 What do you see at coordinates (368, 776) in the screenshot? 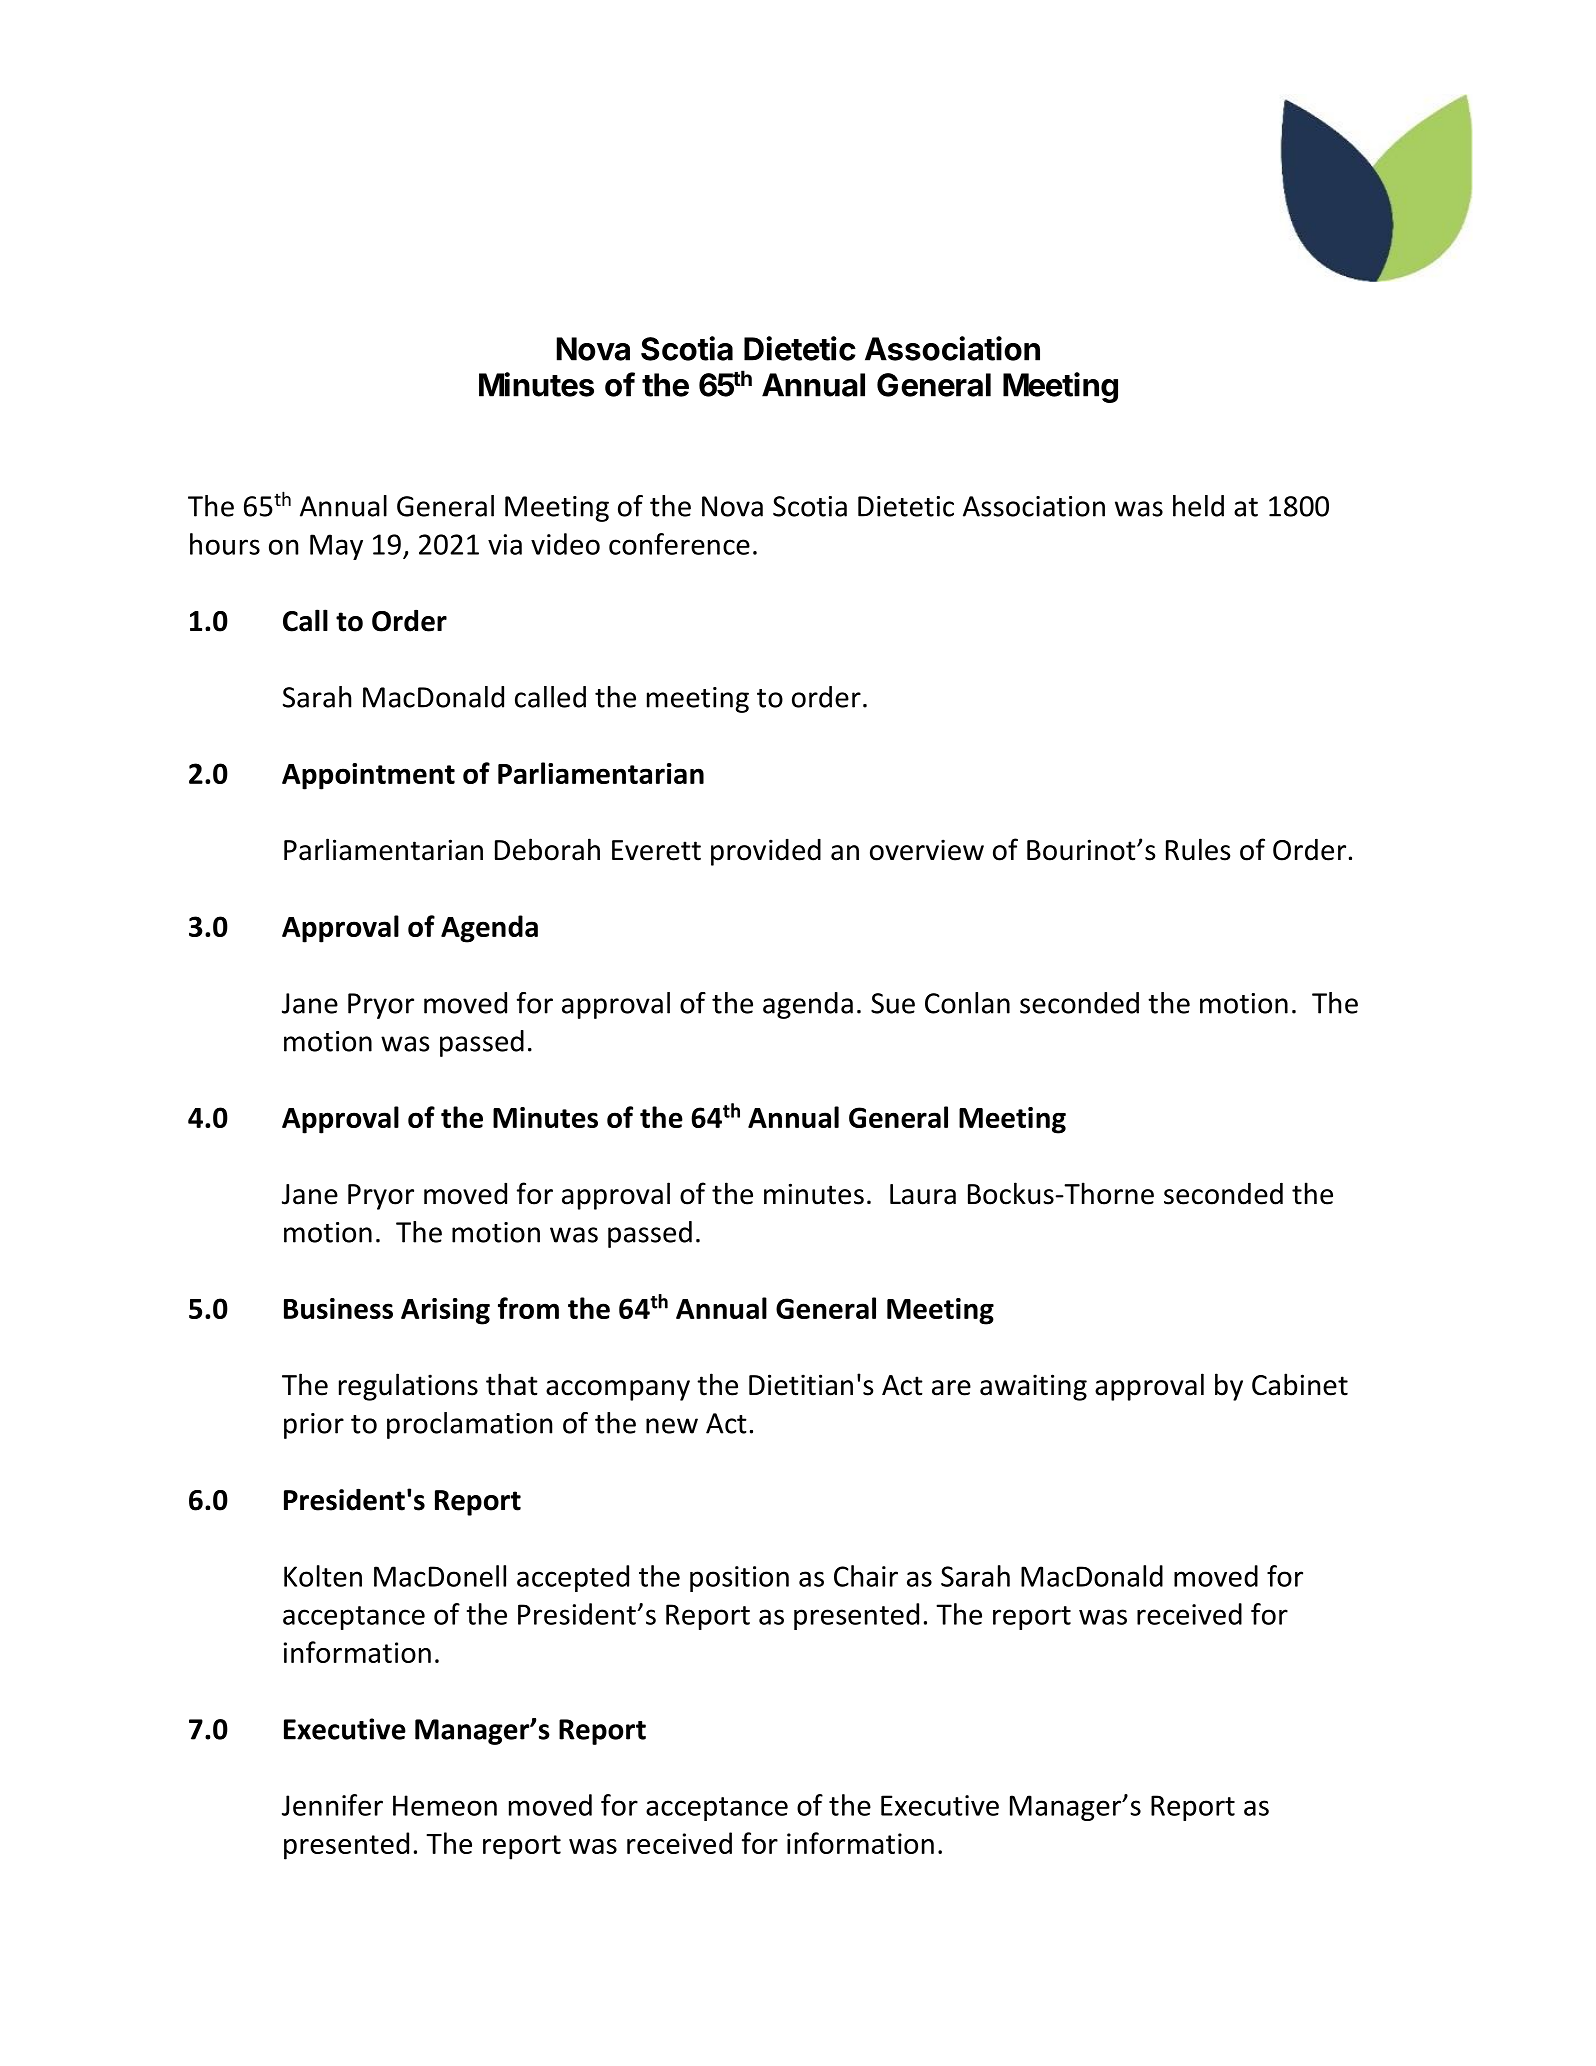
I see `Appointment` at bounding box center [368, 776].
